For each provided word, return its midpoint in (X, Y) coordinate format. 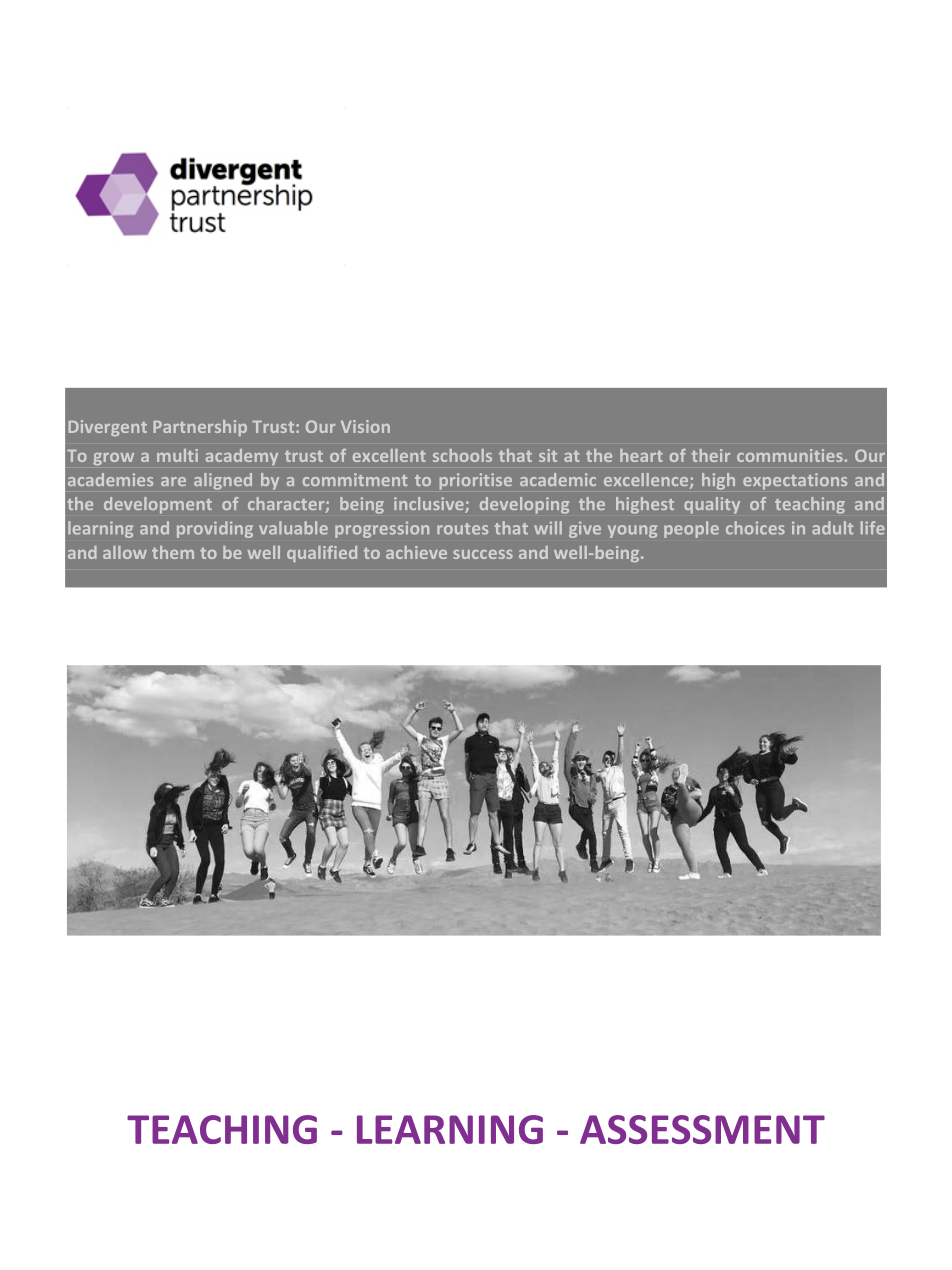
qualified (322, 554)
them (173, 552)
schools (462, 455)
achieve (416, 552)
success (483, 554)
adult (832, 528)
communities (790, 455)
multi (177, 455)
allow (125, 552)
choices (755, 528)
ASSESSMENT (702, 1129)
